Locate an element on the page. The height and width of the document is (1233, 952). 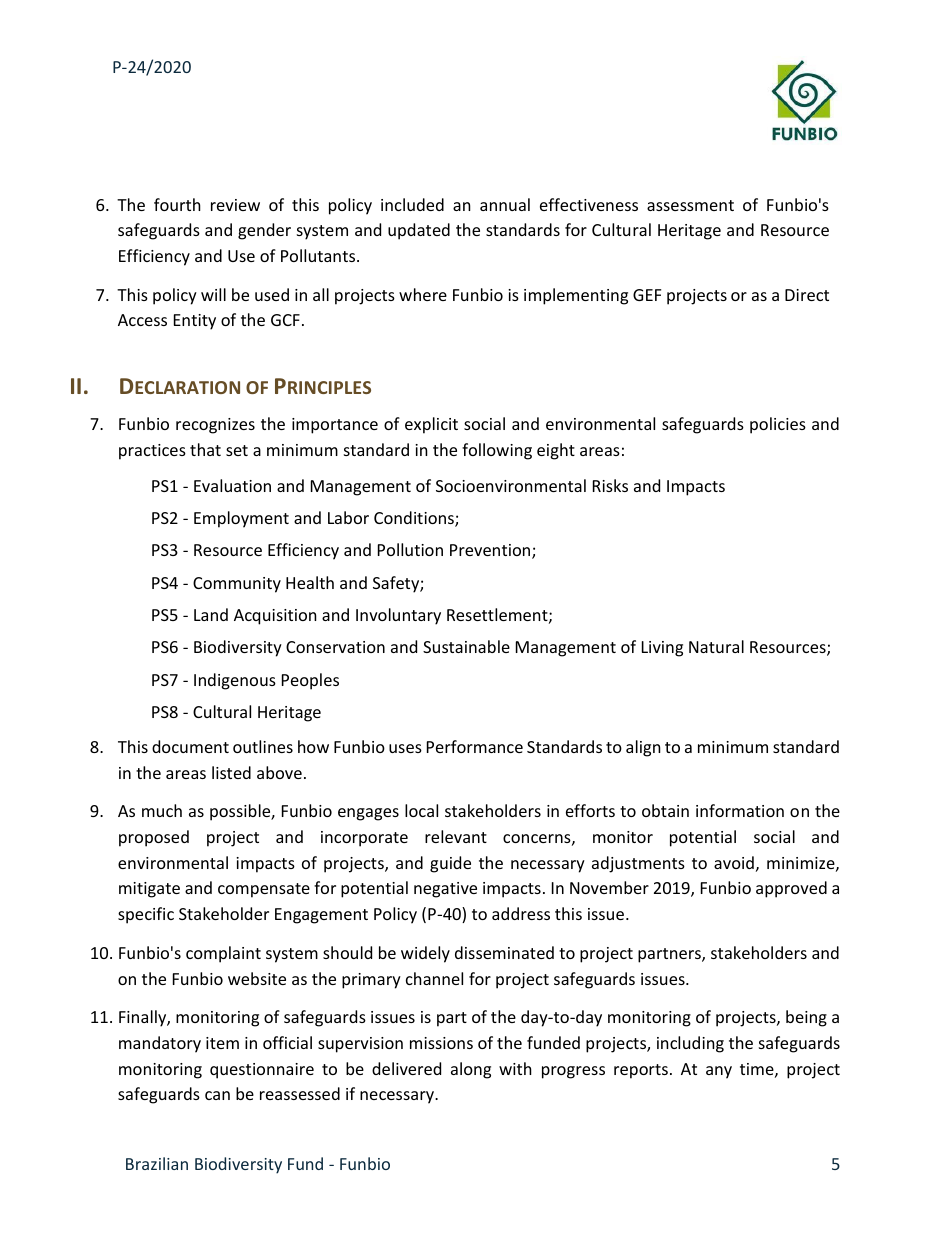
following is located at coordinates (497, 451).
